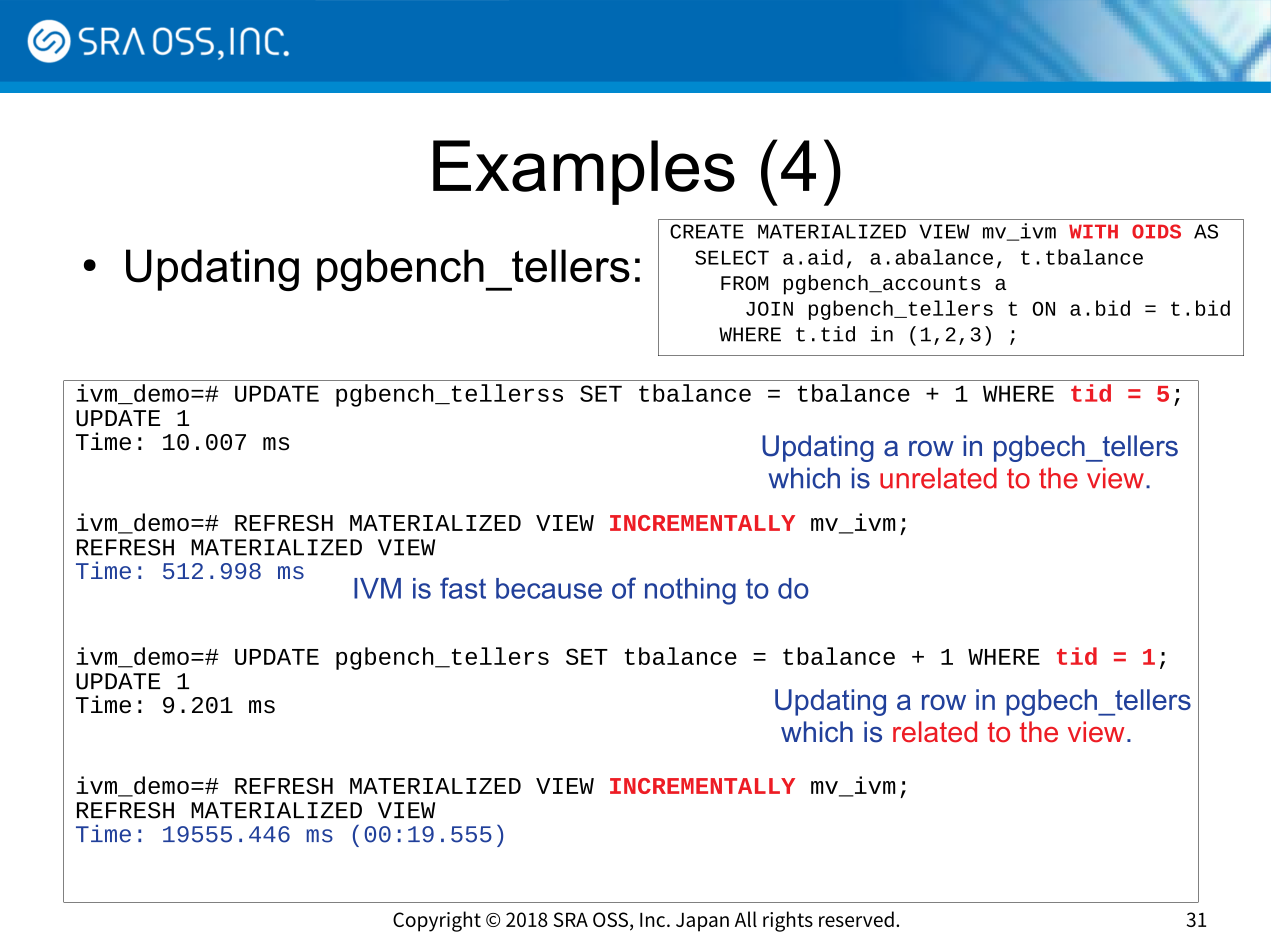 This image has height=952, width=1271. I want to click on CREATE, so click(707, 231).
